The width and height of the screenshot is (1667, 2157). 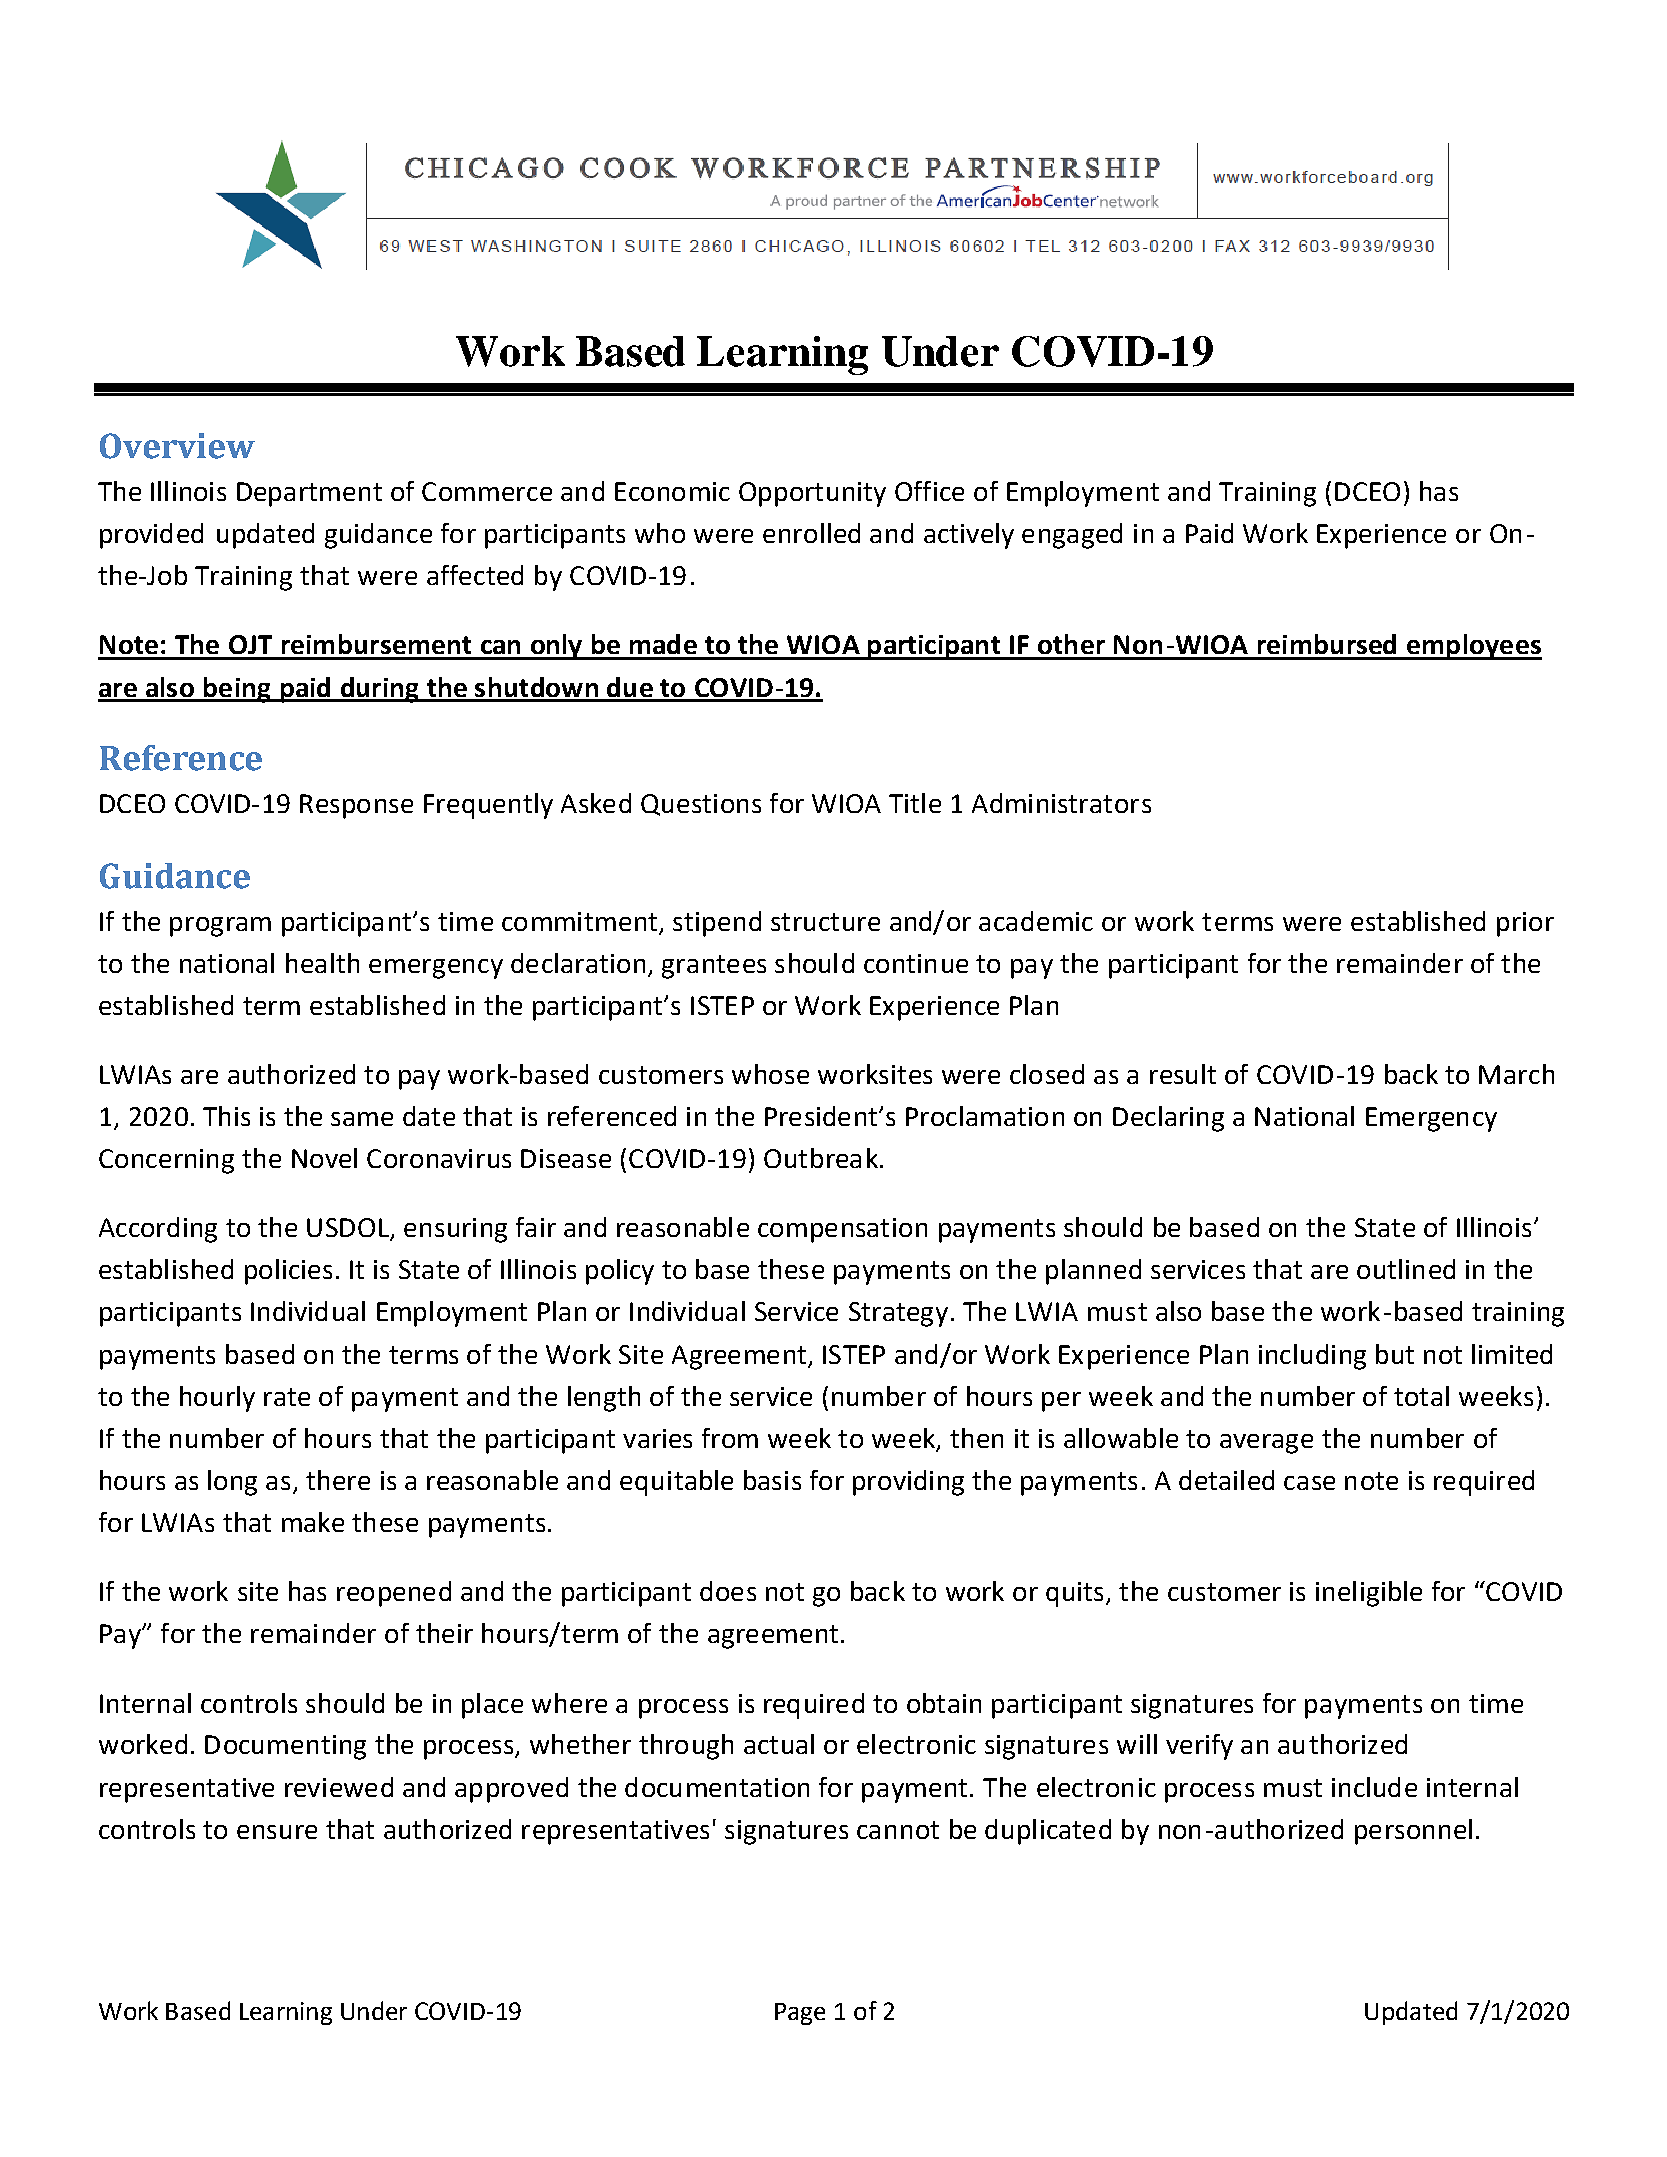 I want to click on same, so click(x=362, y=1119).
